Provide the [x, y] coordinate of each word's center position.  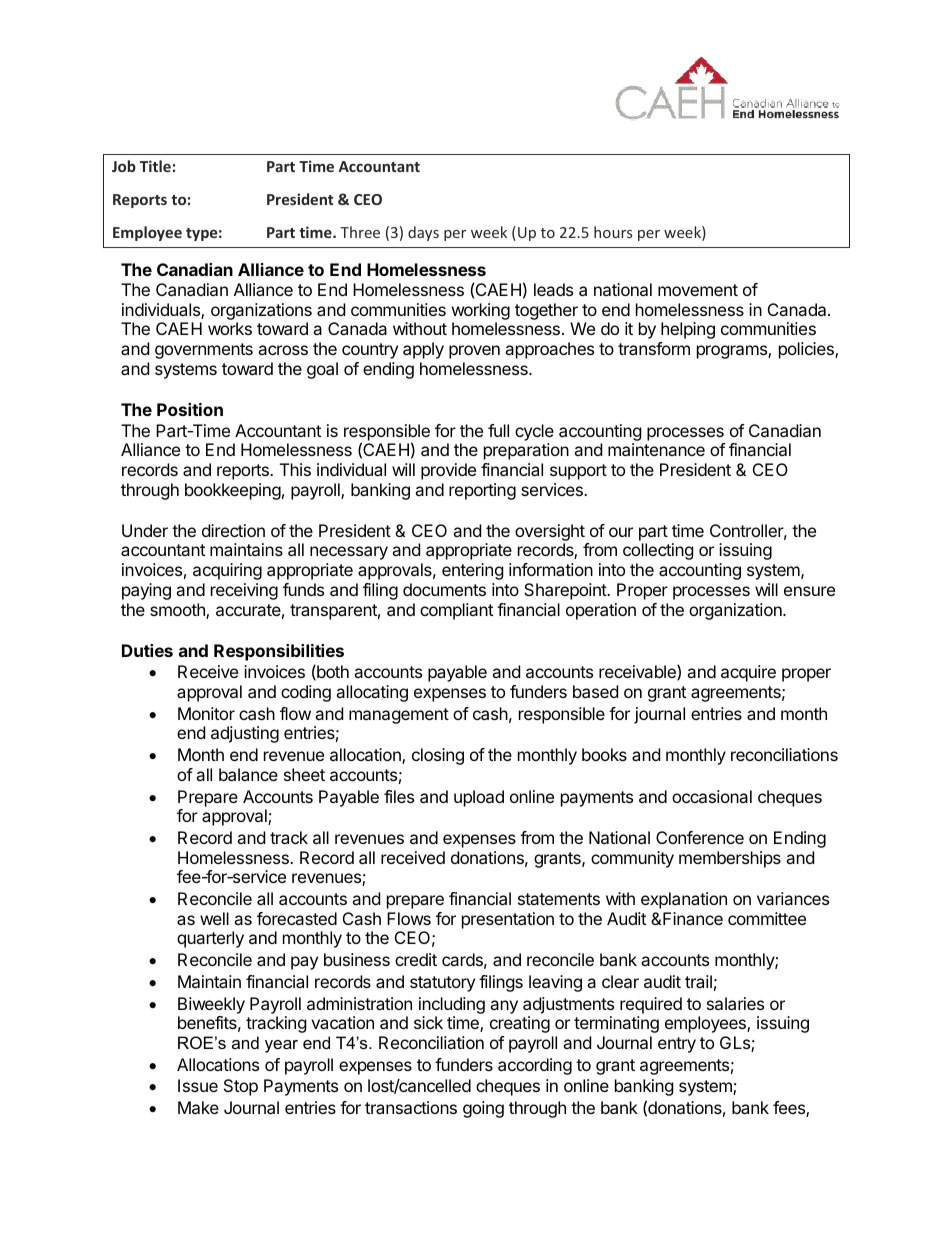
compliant [456, 611]
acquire [748, 673]
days [423, 233]
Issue [198, 1085]
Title [155, 166]
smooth [178, 611]
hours [613, 232]
